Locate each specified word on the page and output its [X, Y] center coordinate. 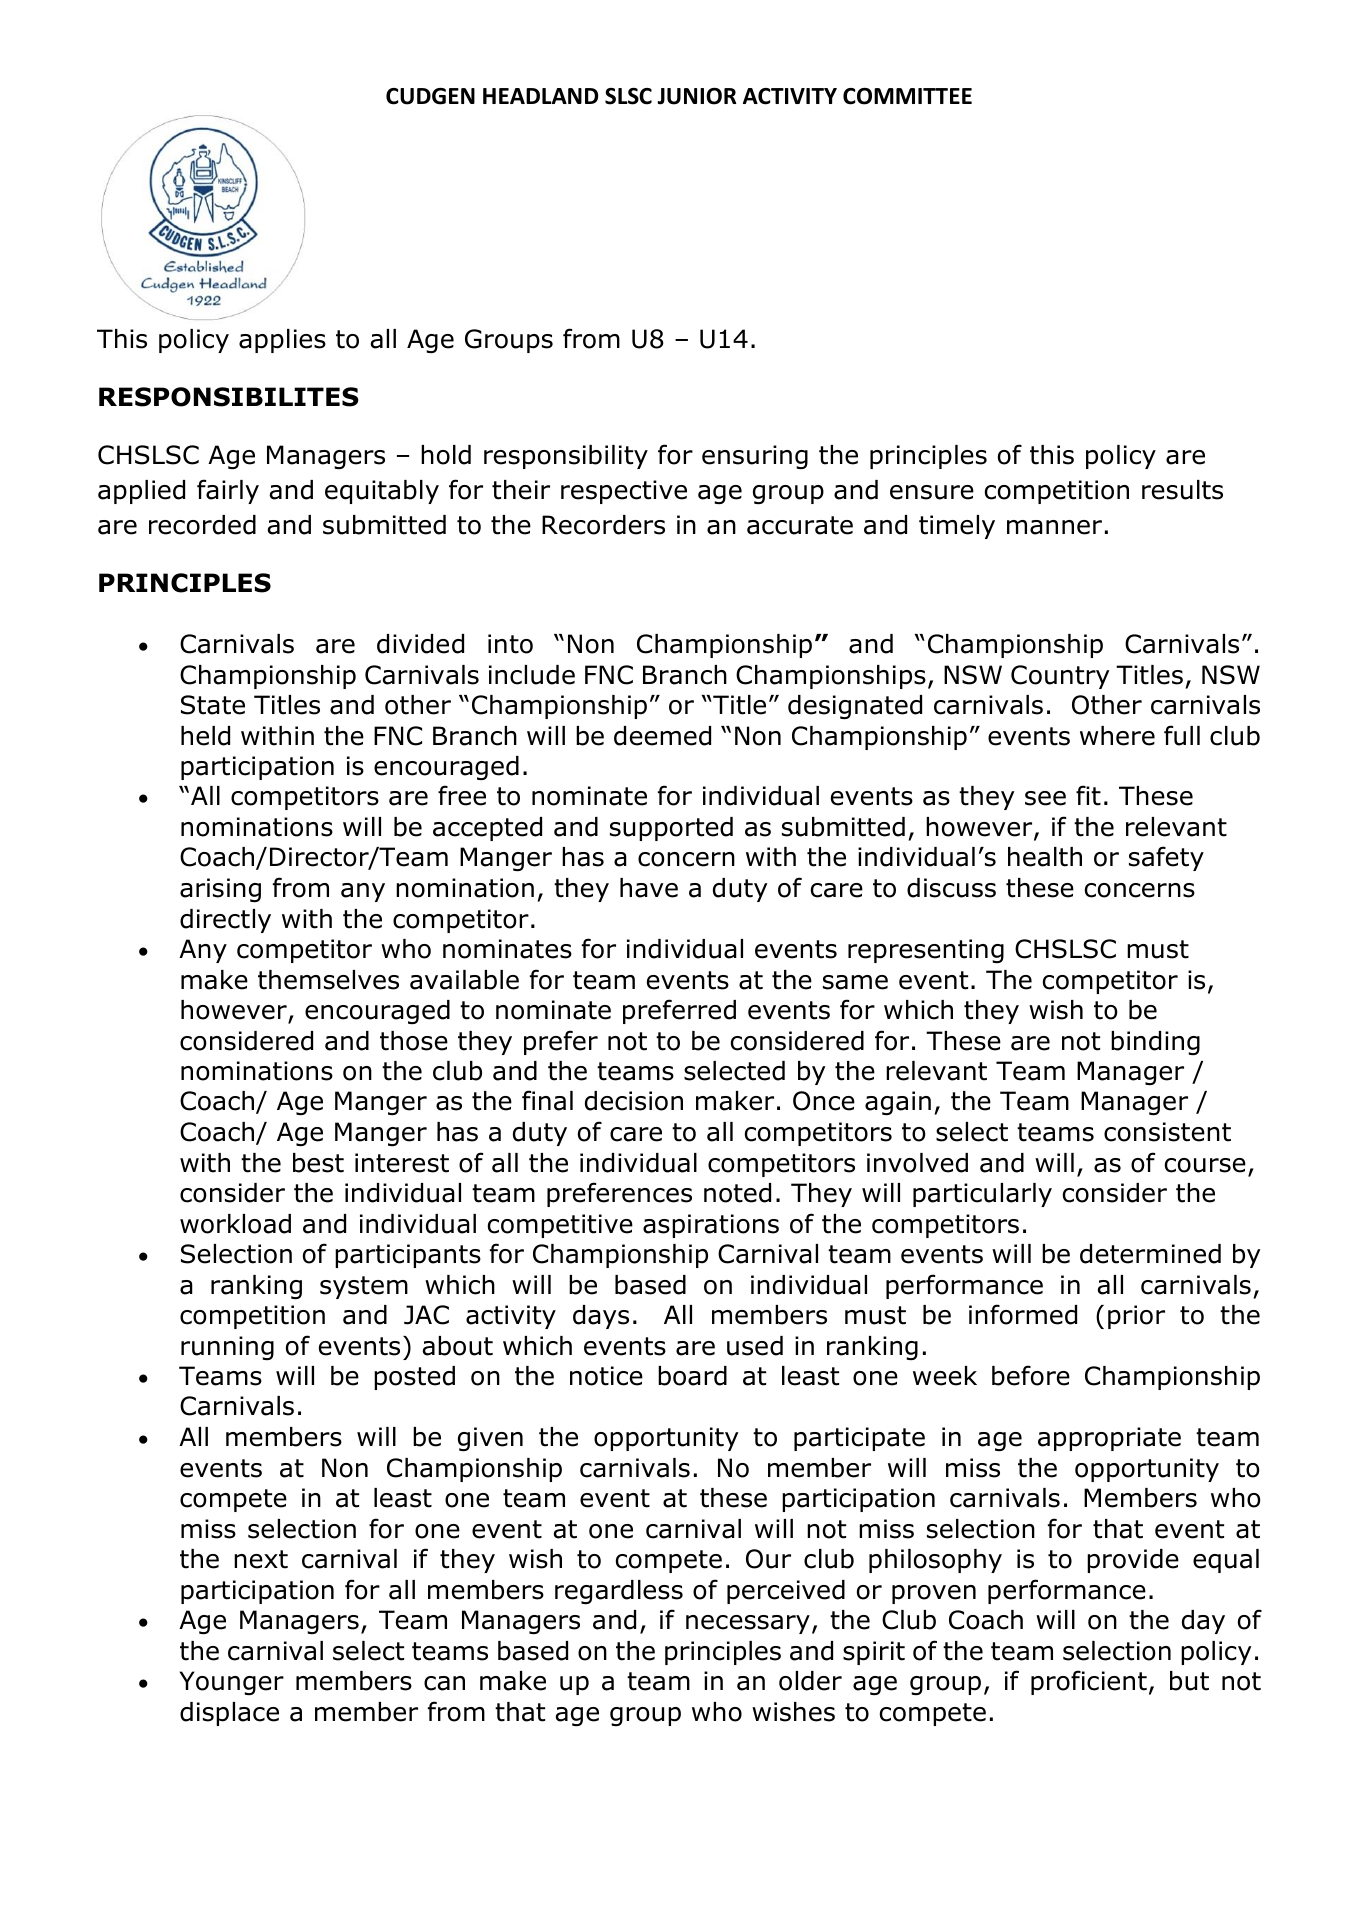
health [1045, 857]
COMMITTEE [907, 96]
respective [624, 492]
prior [1136, 1317]
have [649, 888]
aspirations [711, 1226]
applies [282, 341]
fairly [228, 491]
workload [235, 1224]
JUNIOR [697, 96]
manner [1054, 527]
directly [225, 921]
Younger [232, 1683]
